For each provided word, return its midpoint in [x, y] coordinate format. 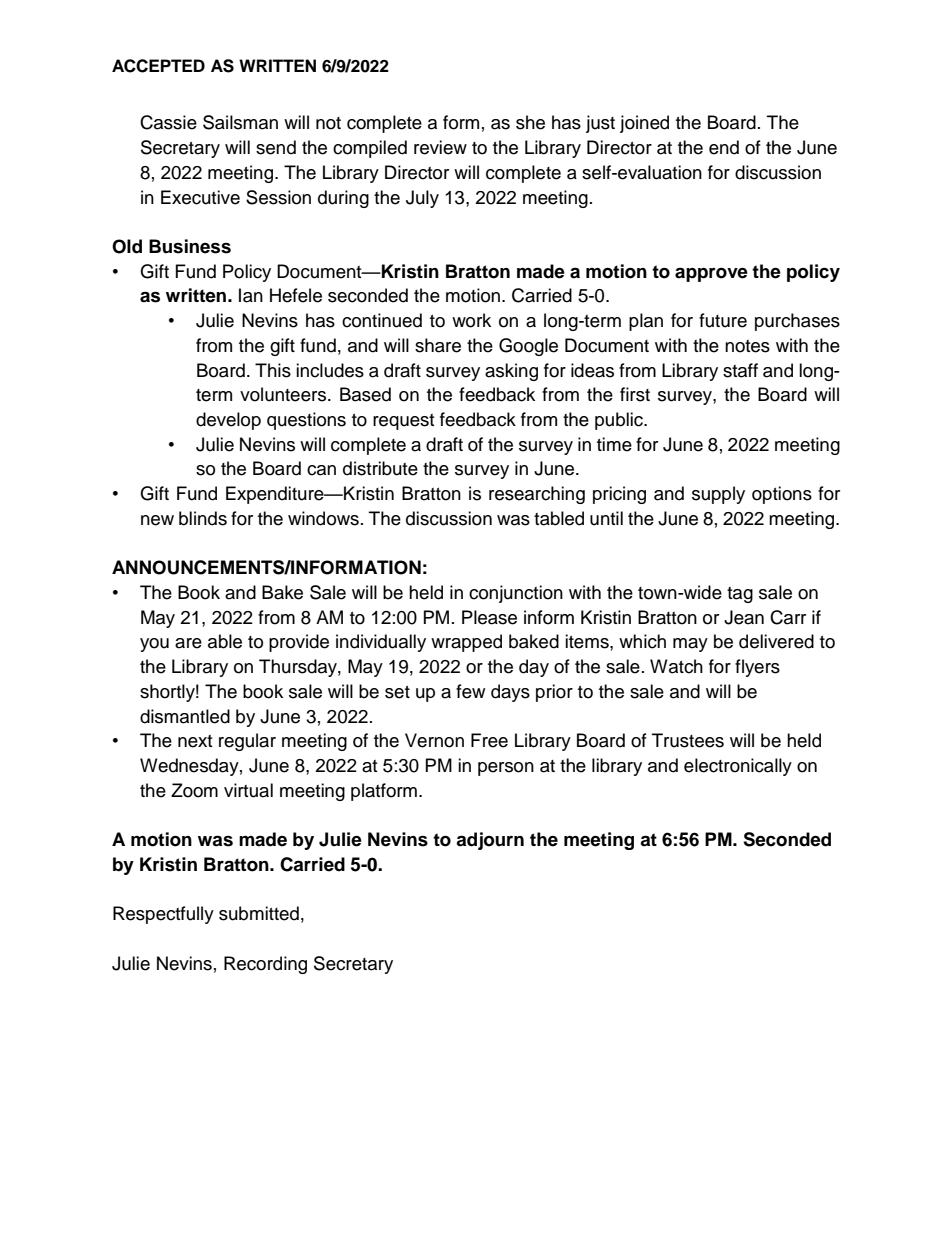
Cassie [168, 122]
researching [537, 495]
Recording [265, 965]
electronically [738, 767]
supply [718, 495]
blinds [203, 518]
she [530, 122]
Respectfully [163, 915]
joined [644, 124]
